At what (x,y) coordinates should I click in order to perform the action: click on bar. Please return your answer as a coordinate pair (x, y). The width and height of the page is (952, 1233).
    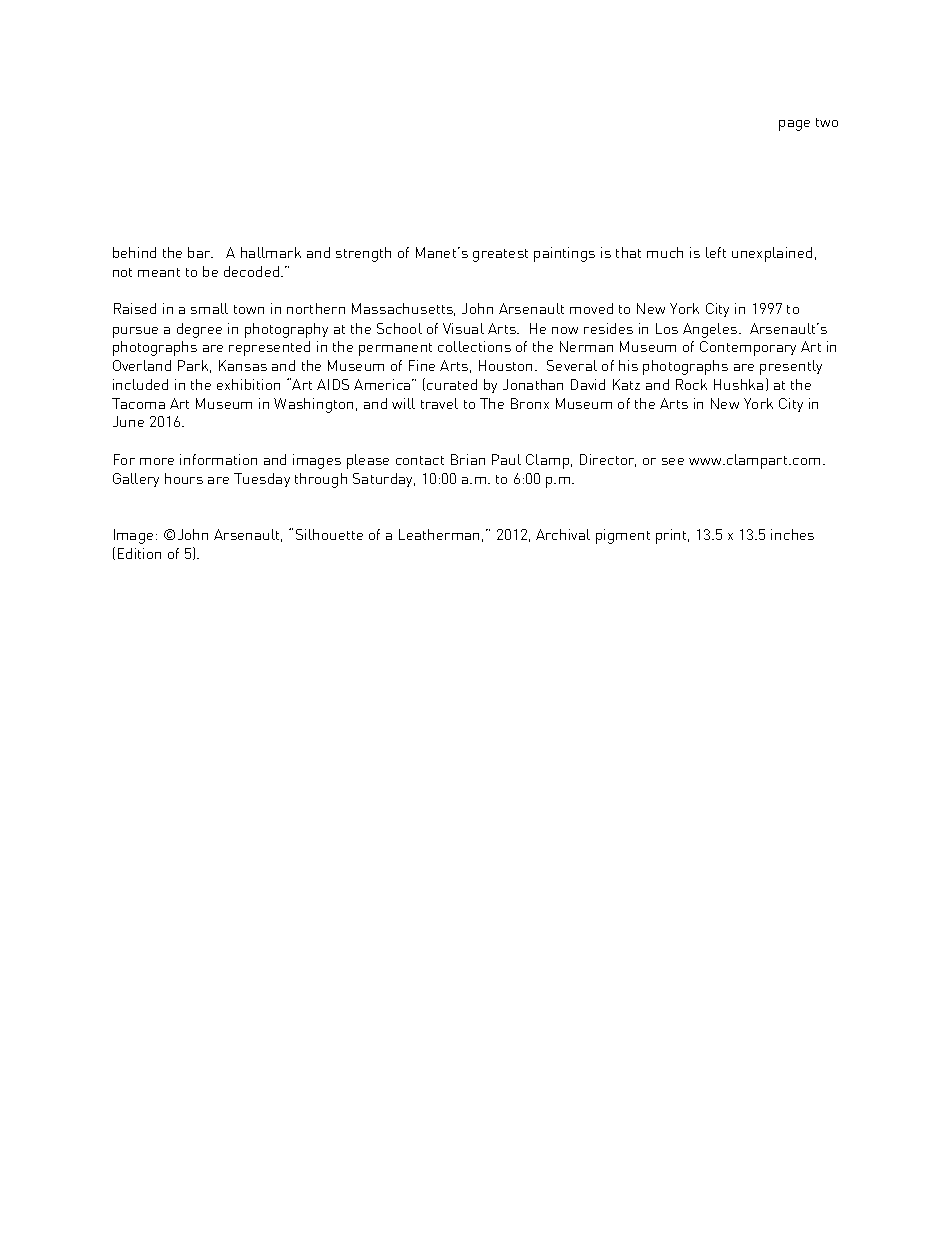
    Looking at the image, I should click on (200, 252).
